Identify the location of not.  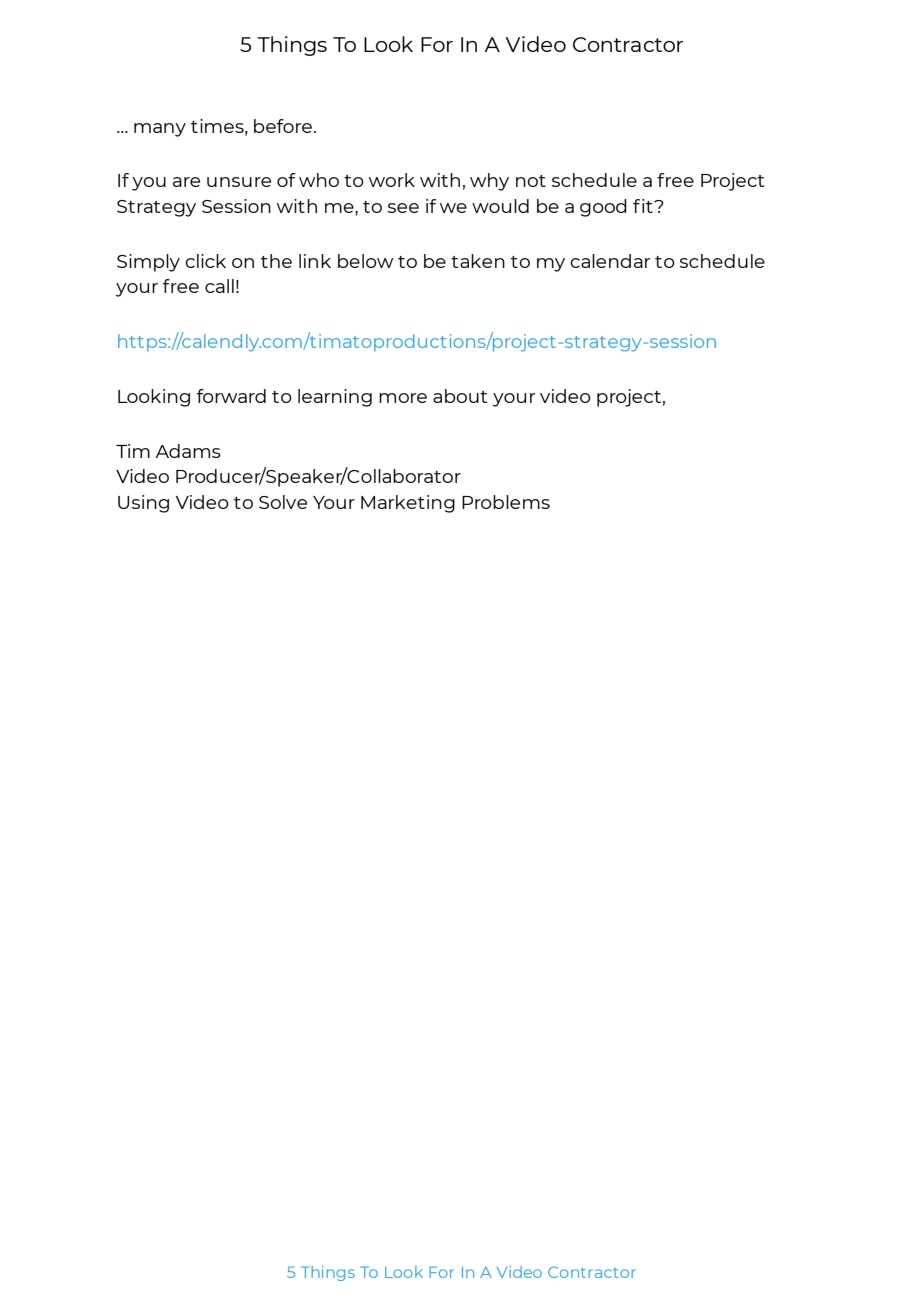
(531, 181).
